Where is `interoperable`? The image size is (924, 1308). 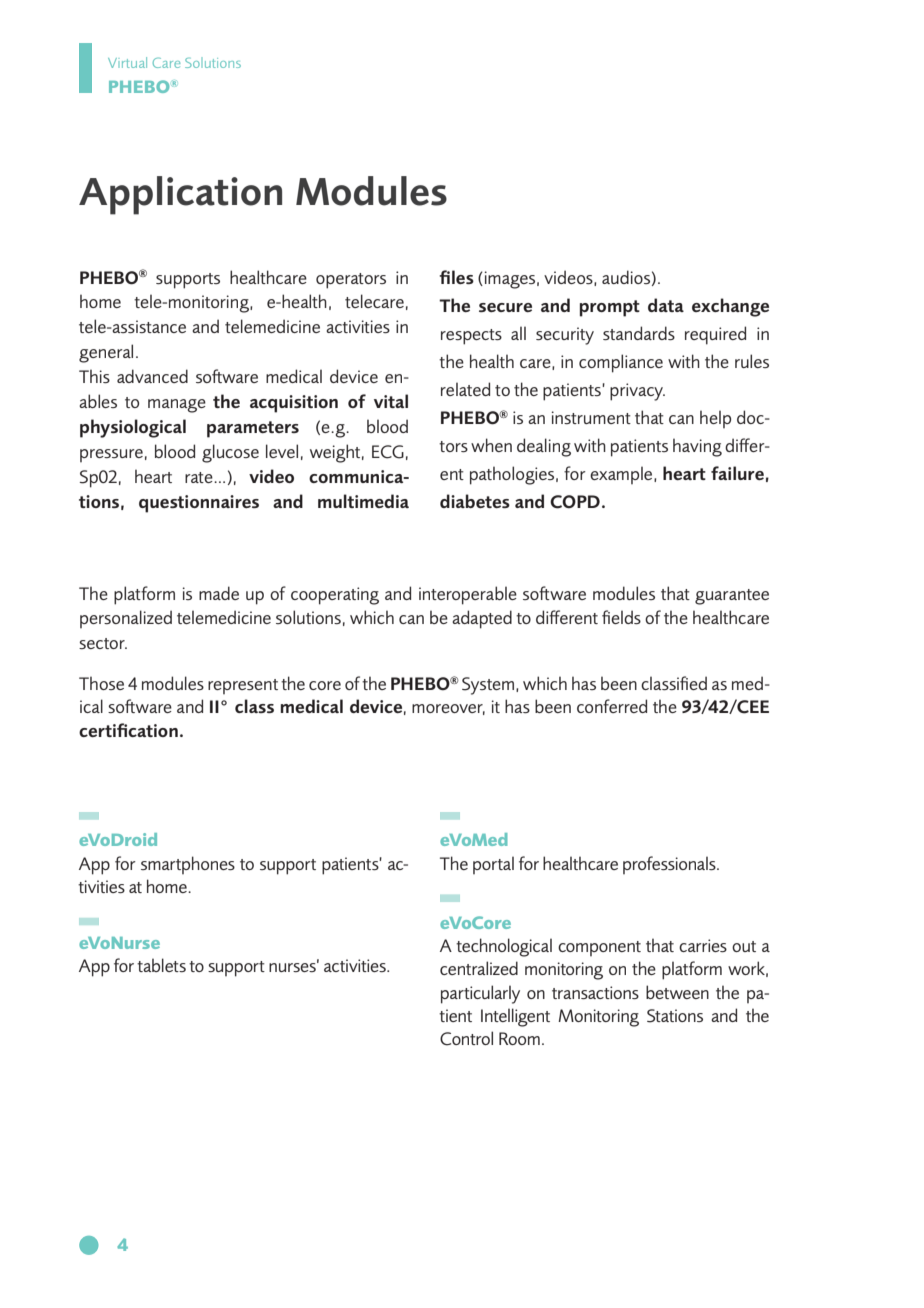
interoperable is located at coordinates (468, 595).
